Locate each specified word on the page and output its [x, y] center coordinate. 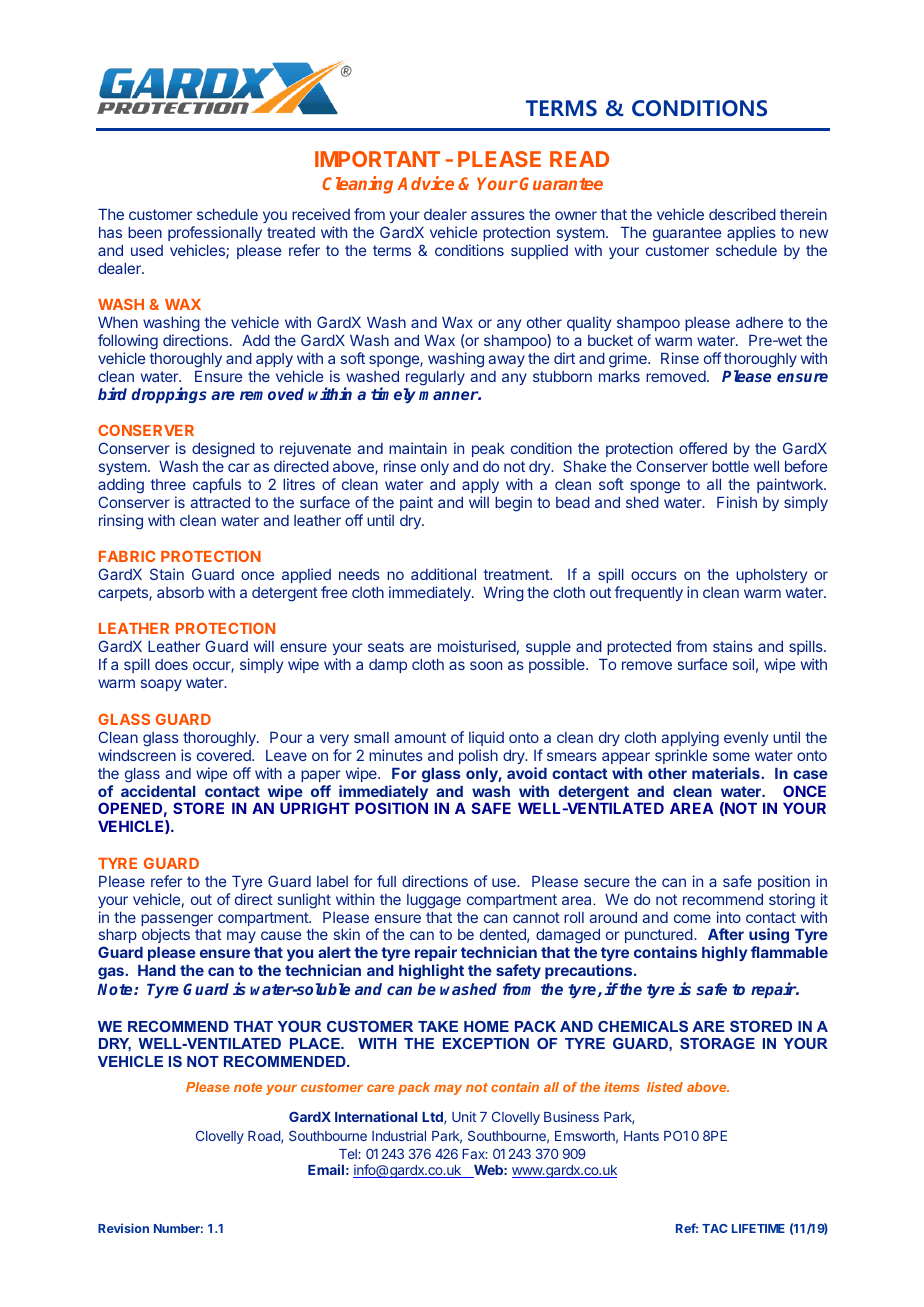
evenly [746, 739]
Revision [123, 1228]
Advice [425, 183]
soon [486, 665]
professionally [215, 233]
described [742, 214]
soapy [161, 685]
